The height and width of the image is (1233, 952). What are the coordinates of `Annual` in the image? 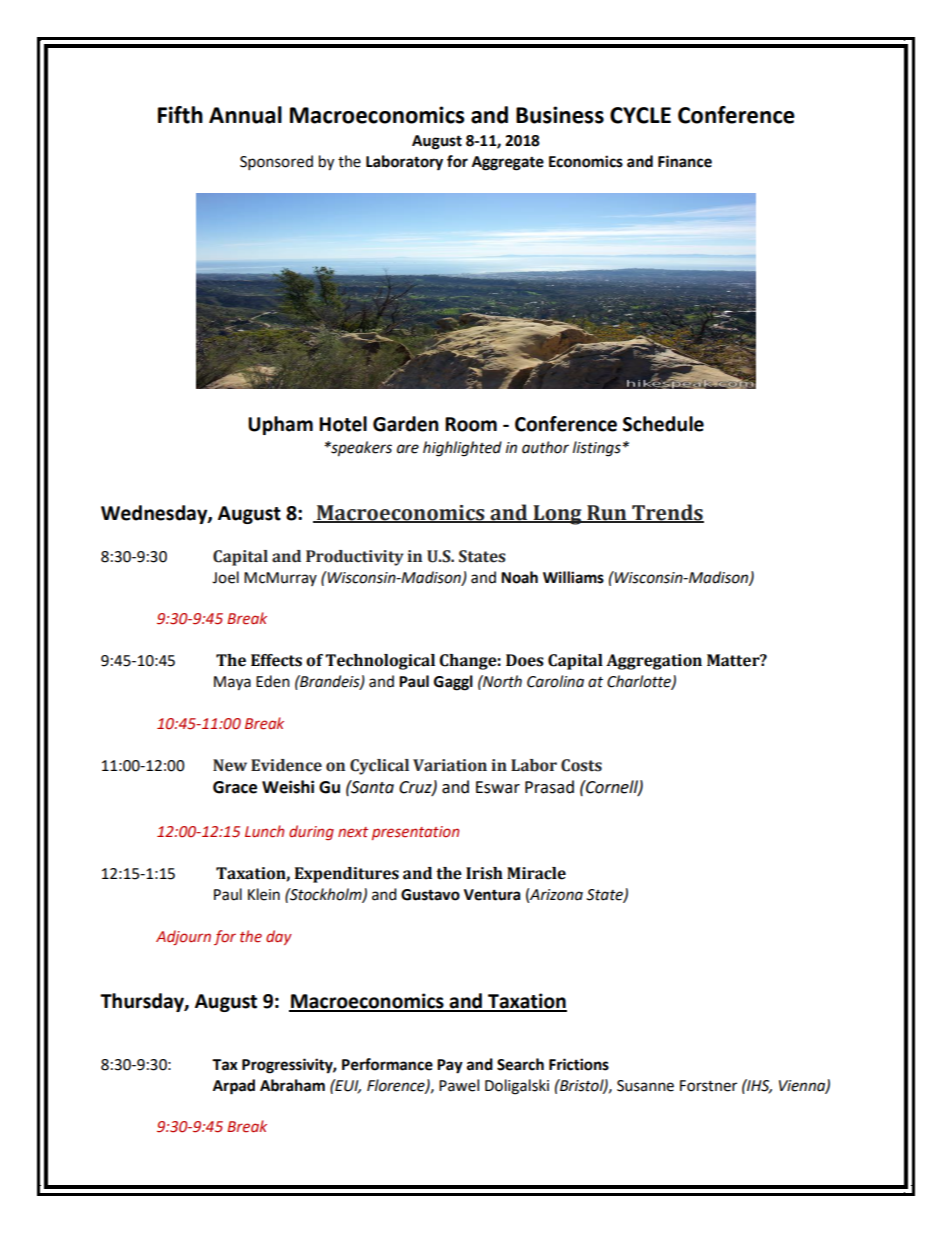 It's located at (245, 115).
